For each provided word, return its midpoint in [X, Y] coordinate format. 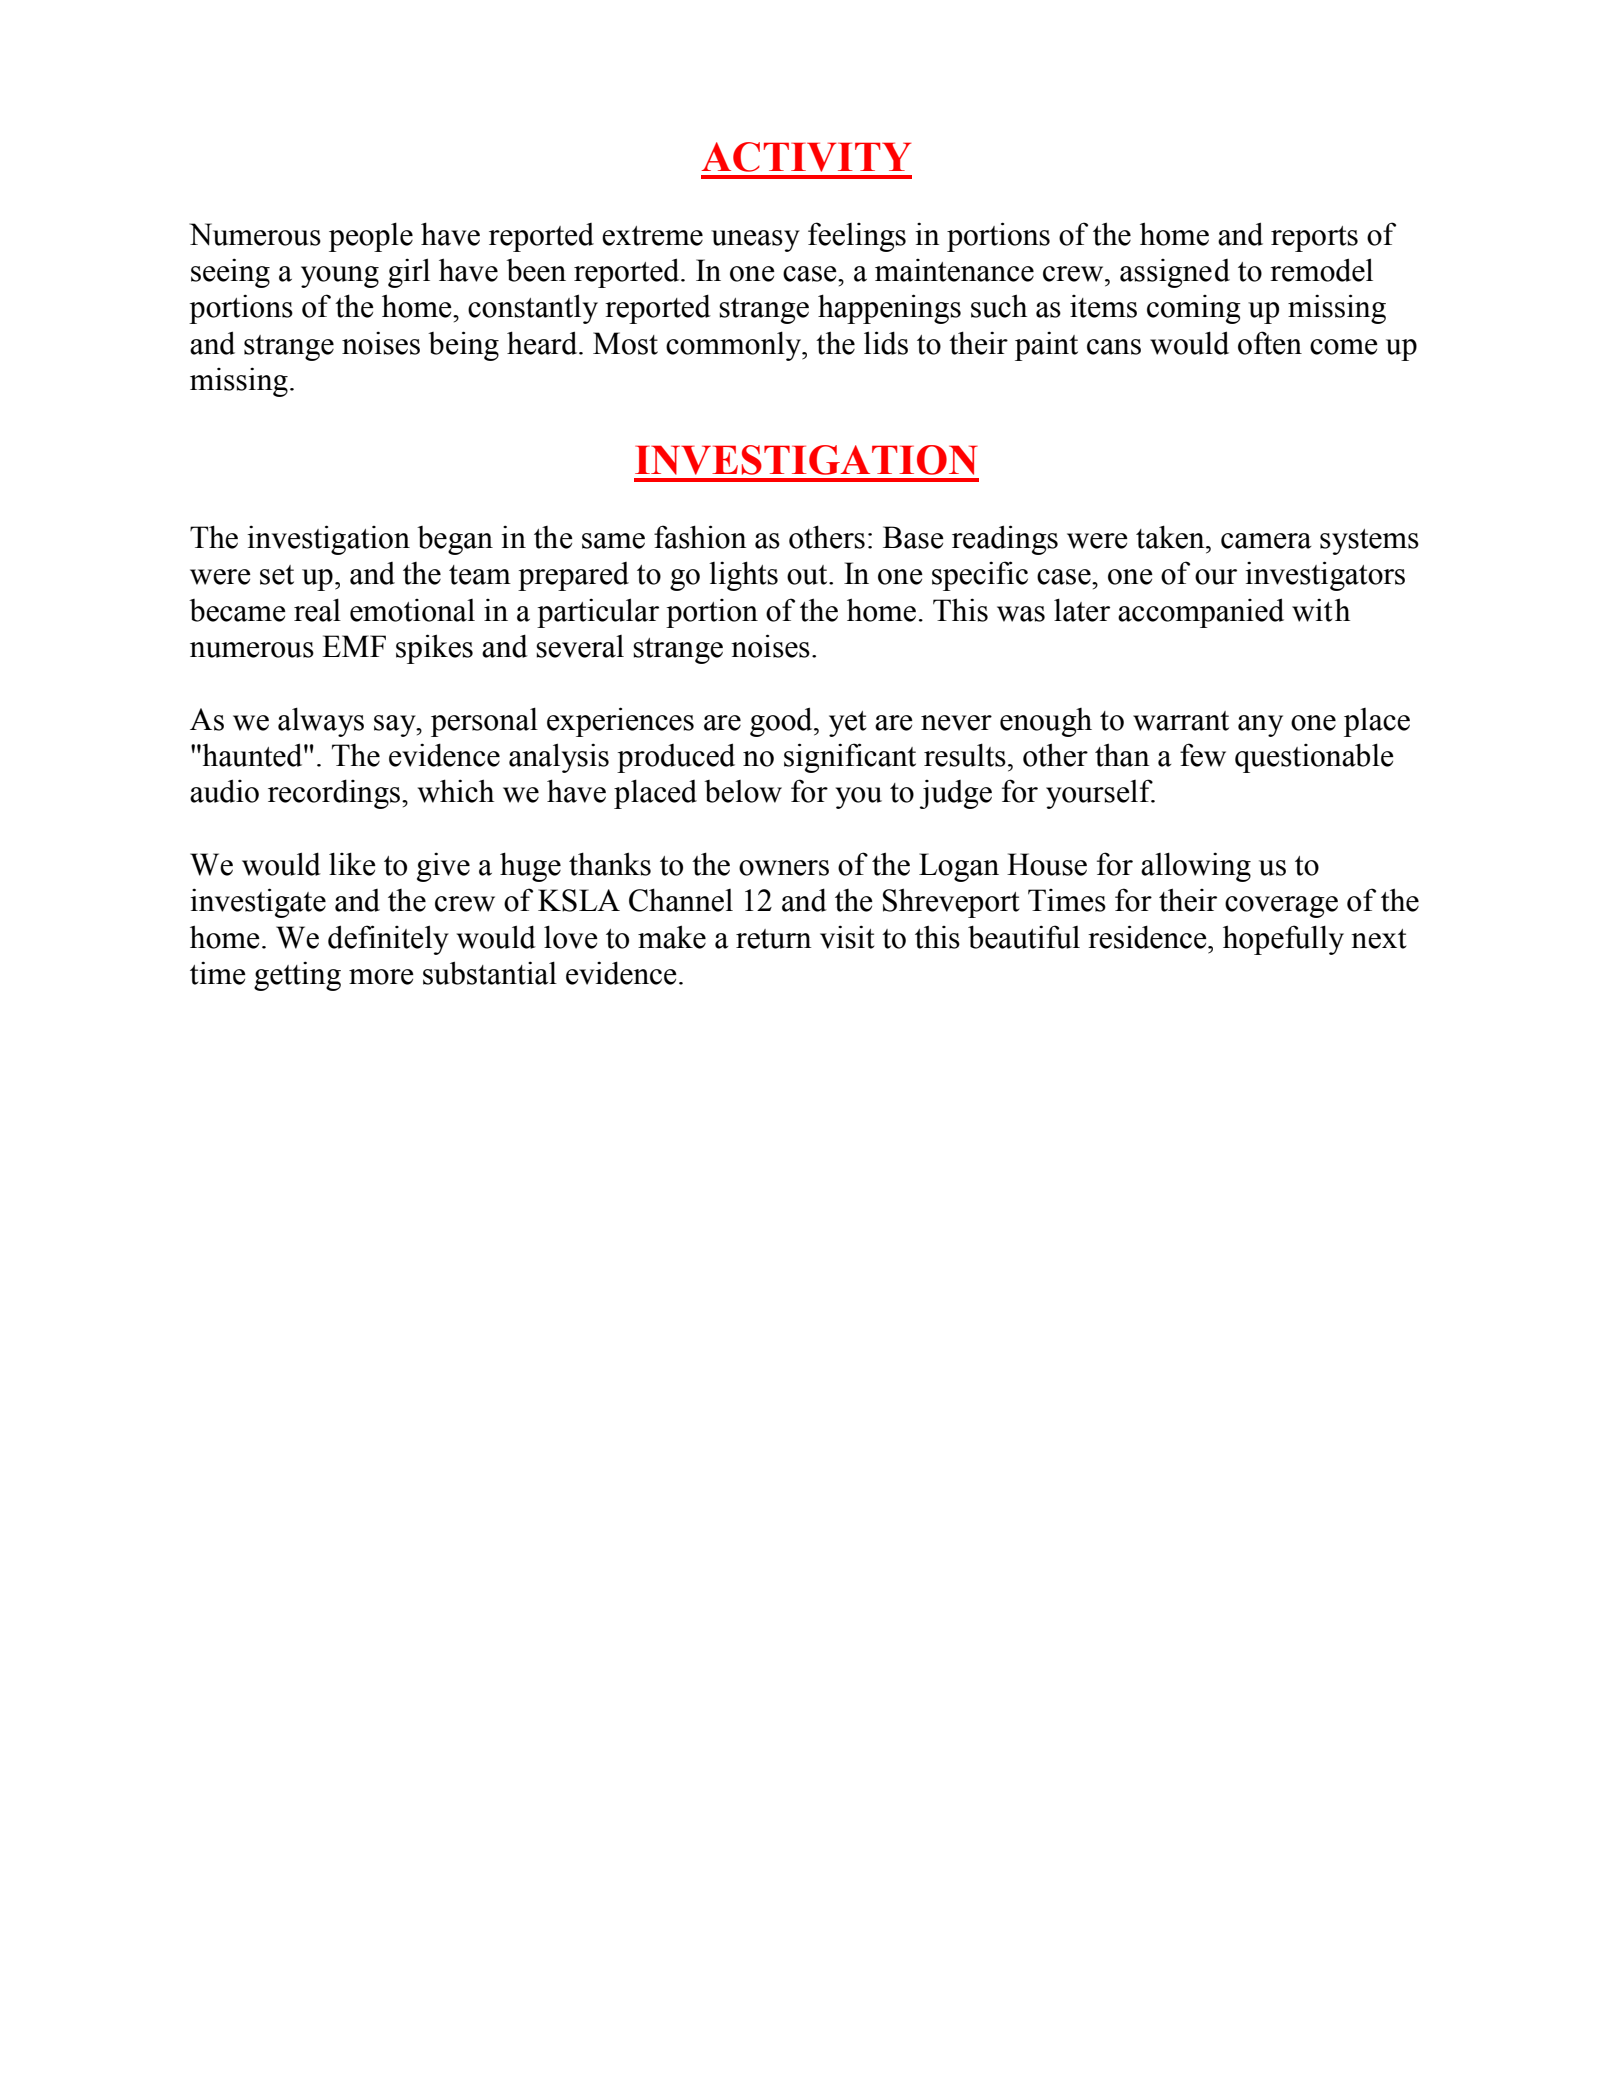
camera [1266, 541]
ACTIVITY [806, 157]
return [774, 939]
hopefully [1283, 940]
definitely [388, 940]
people [371, 237]
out [808, 575]
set [277, 575]
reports [1314, 239]
